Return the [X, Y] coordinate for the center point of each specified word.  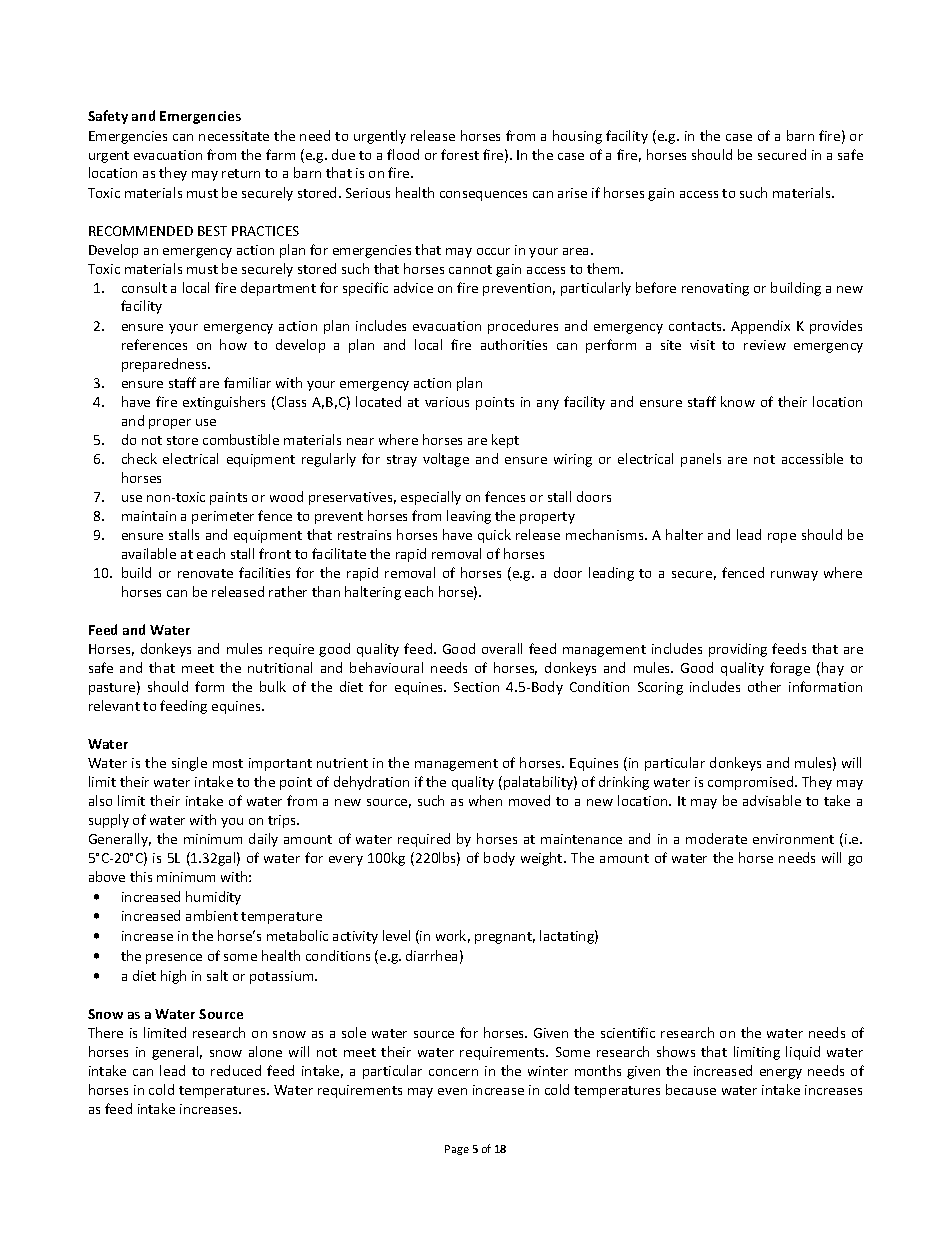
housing [577, 137]
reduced [236, 1070]
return [241, 173]
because [691, 1089]
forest [460, 154]
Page [457, 1150]
